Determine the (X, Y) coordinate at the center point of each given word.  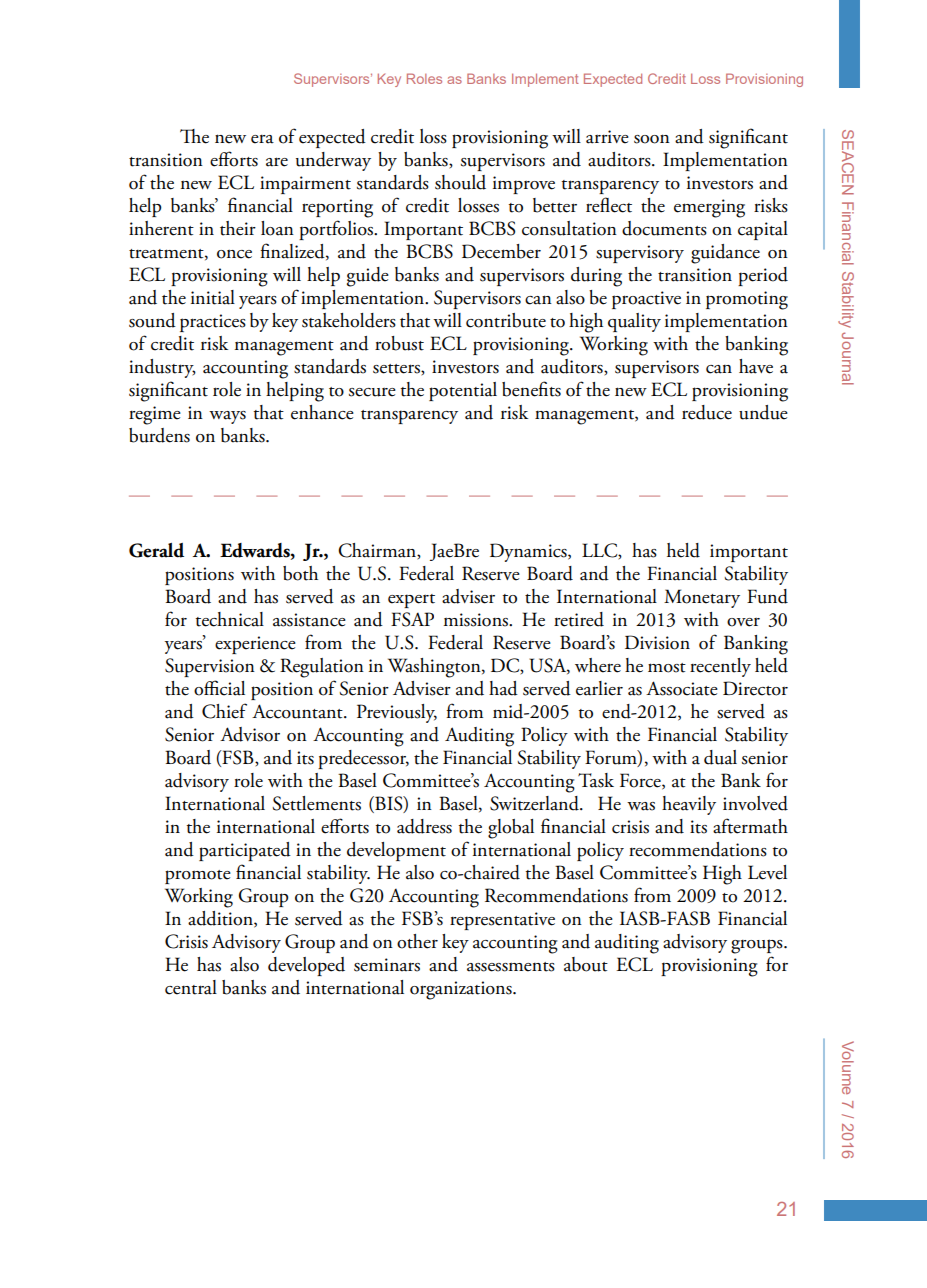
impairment (305, 185)
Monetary (702, 598)
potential (463, 391)
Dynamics (529, 552)
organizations (462, 990)
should (460, 182)
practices (213, 323)
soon (652, 139)
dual (720, 757)
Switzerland (535, 803)
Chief (224, 711)
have (756, 366)
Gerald (156, 550)
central (191, 987)
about (586, 964)
